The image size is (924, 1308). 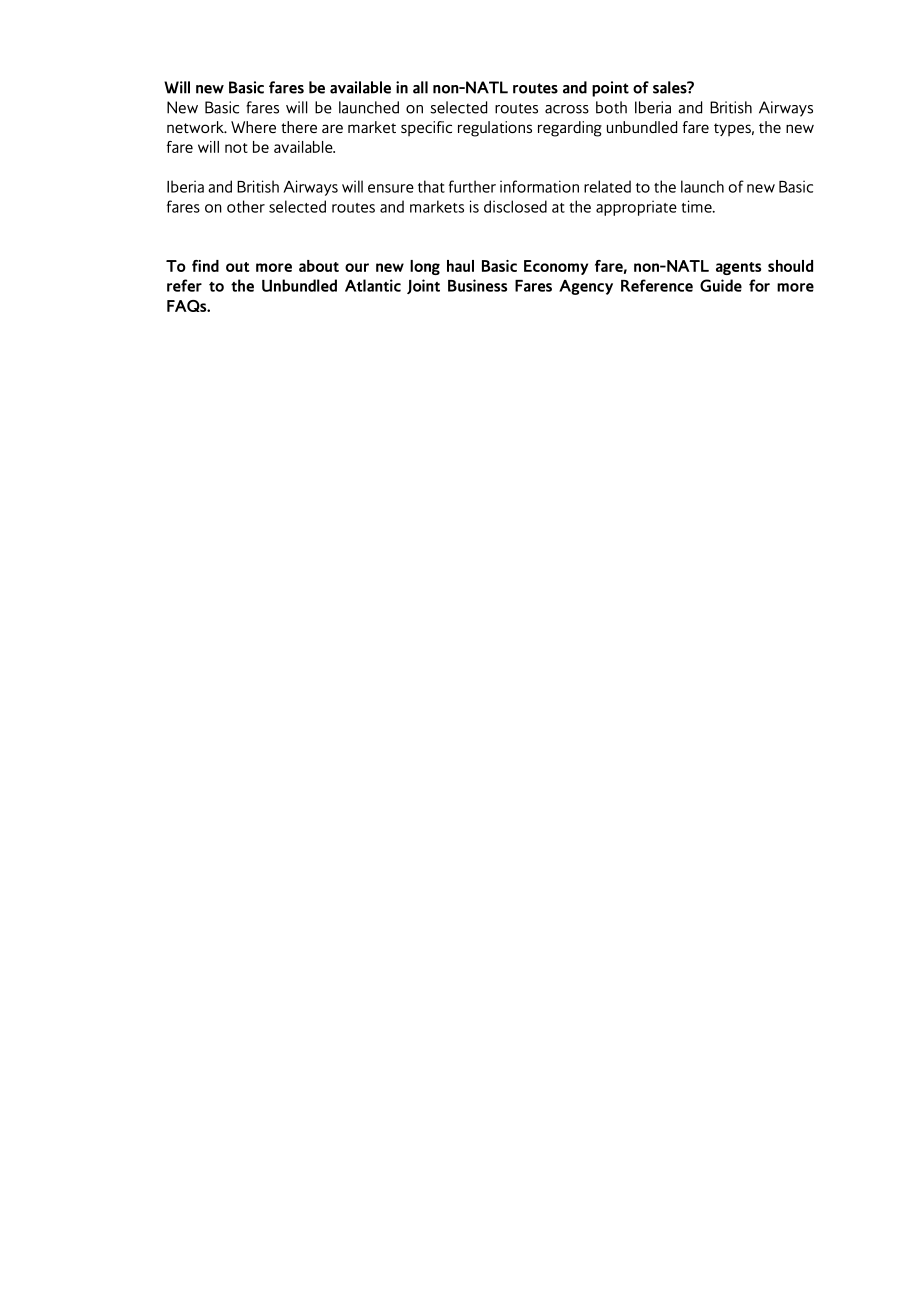 I want to click on point, so click(x=610, y=89).
